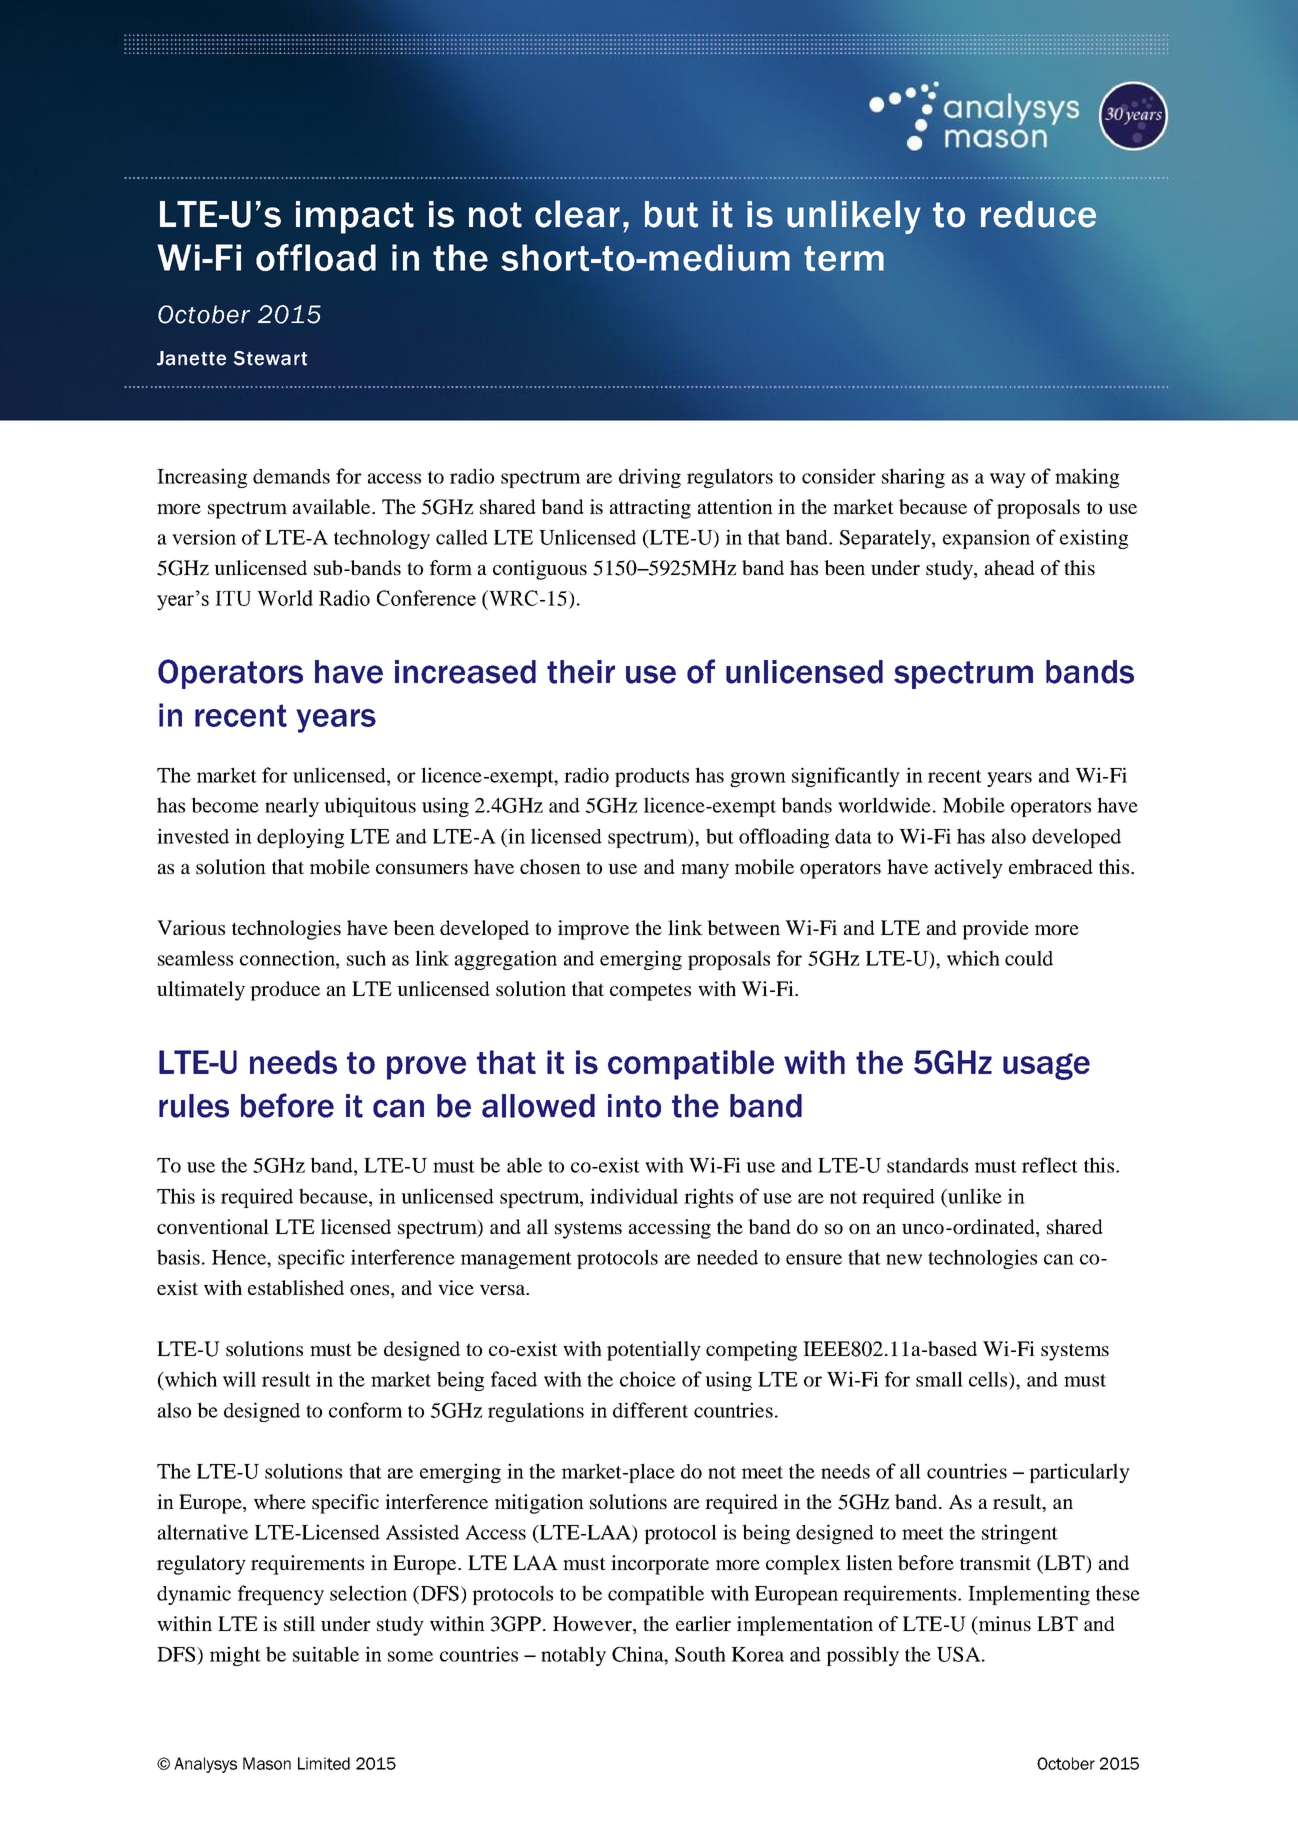  Describe the element at coordinates (285, 991) in the screenshot. I see `produce` at that location.
